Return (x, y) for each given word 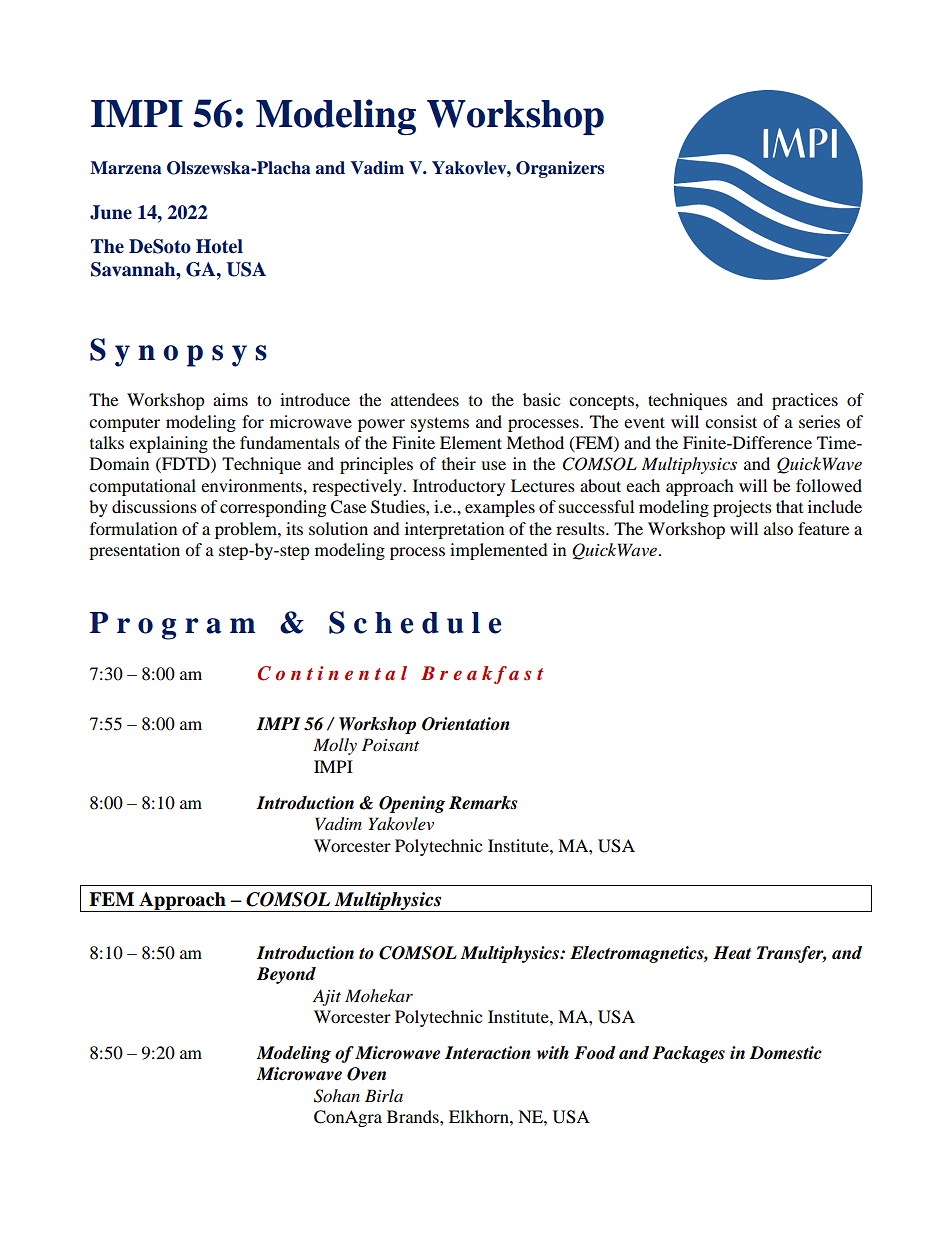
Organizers (560, 169)
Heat (732, 953)
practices (805, 401)
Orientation (466, 724)
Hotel (219, 246)
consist (731, 421)
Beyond (286, 975)
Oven (366, 1074)
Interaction (488, 1053)
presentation (134, 551)
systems (440, 424)
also (778, 528)
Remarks (483, 803)
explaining (168, 444)
